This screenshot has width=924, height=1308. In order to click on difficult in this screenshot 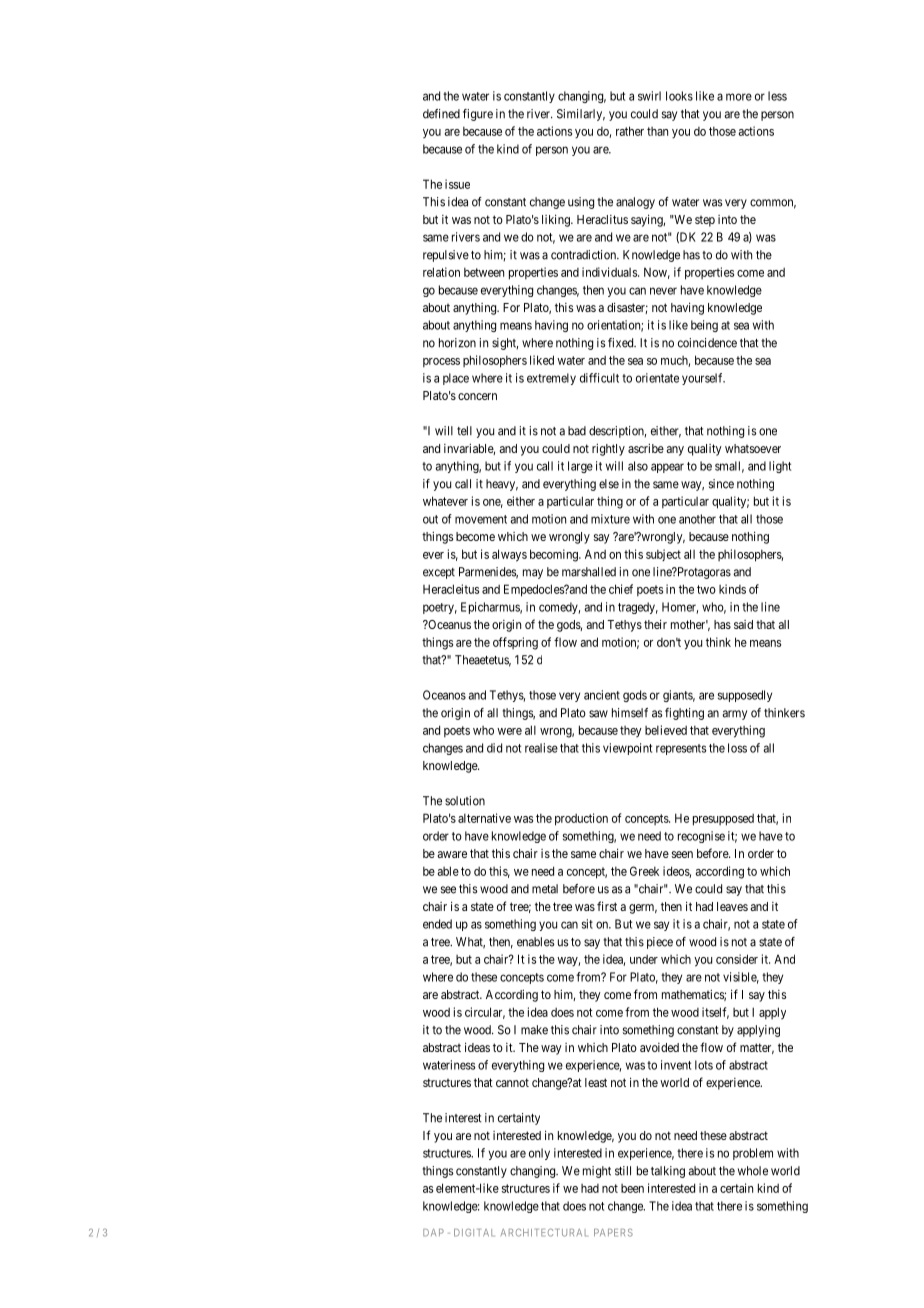, I will do `click(599, 378)`.
